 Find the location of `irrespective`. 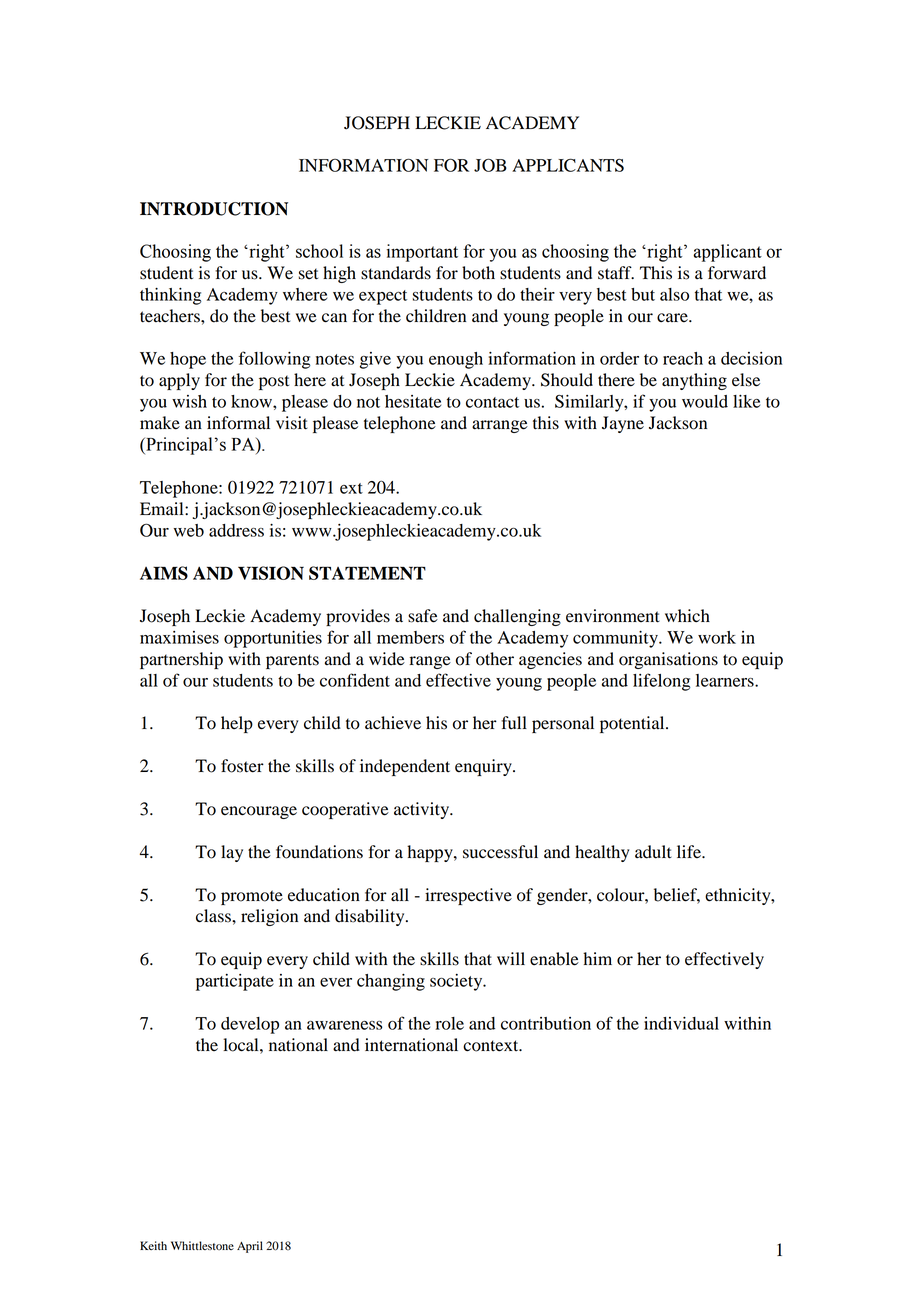

irrespective is located at coordinates (468, 896).
